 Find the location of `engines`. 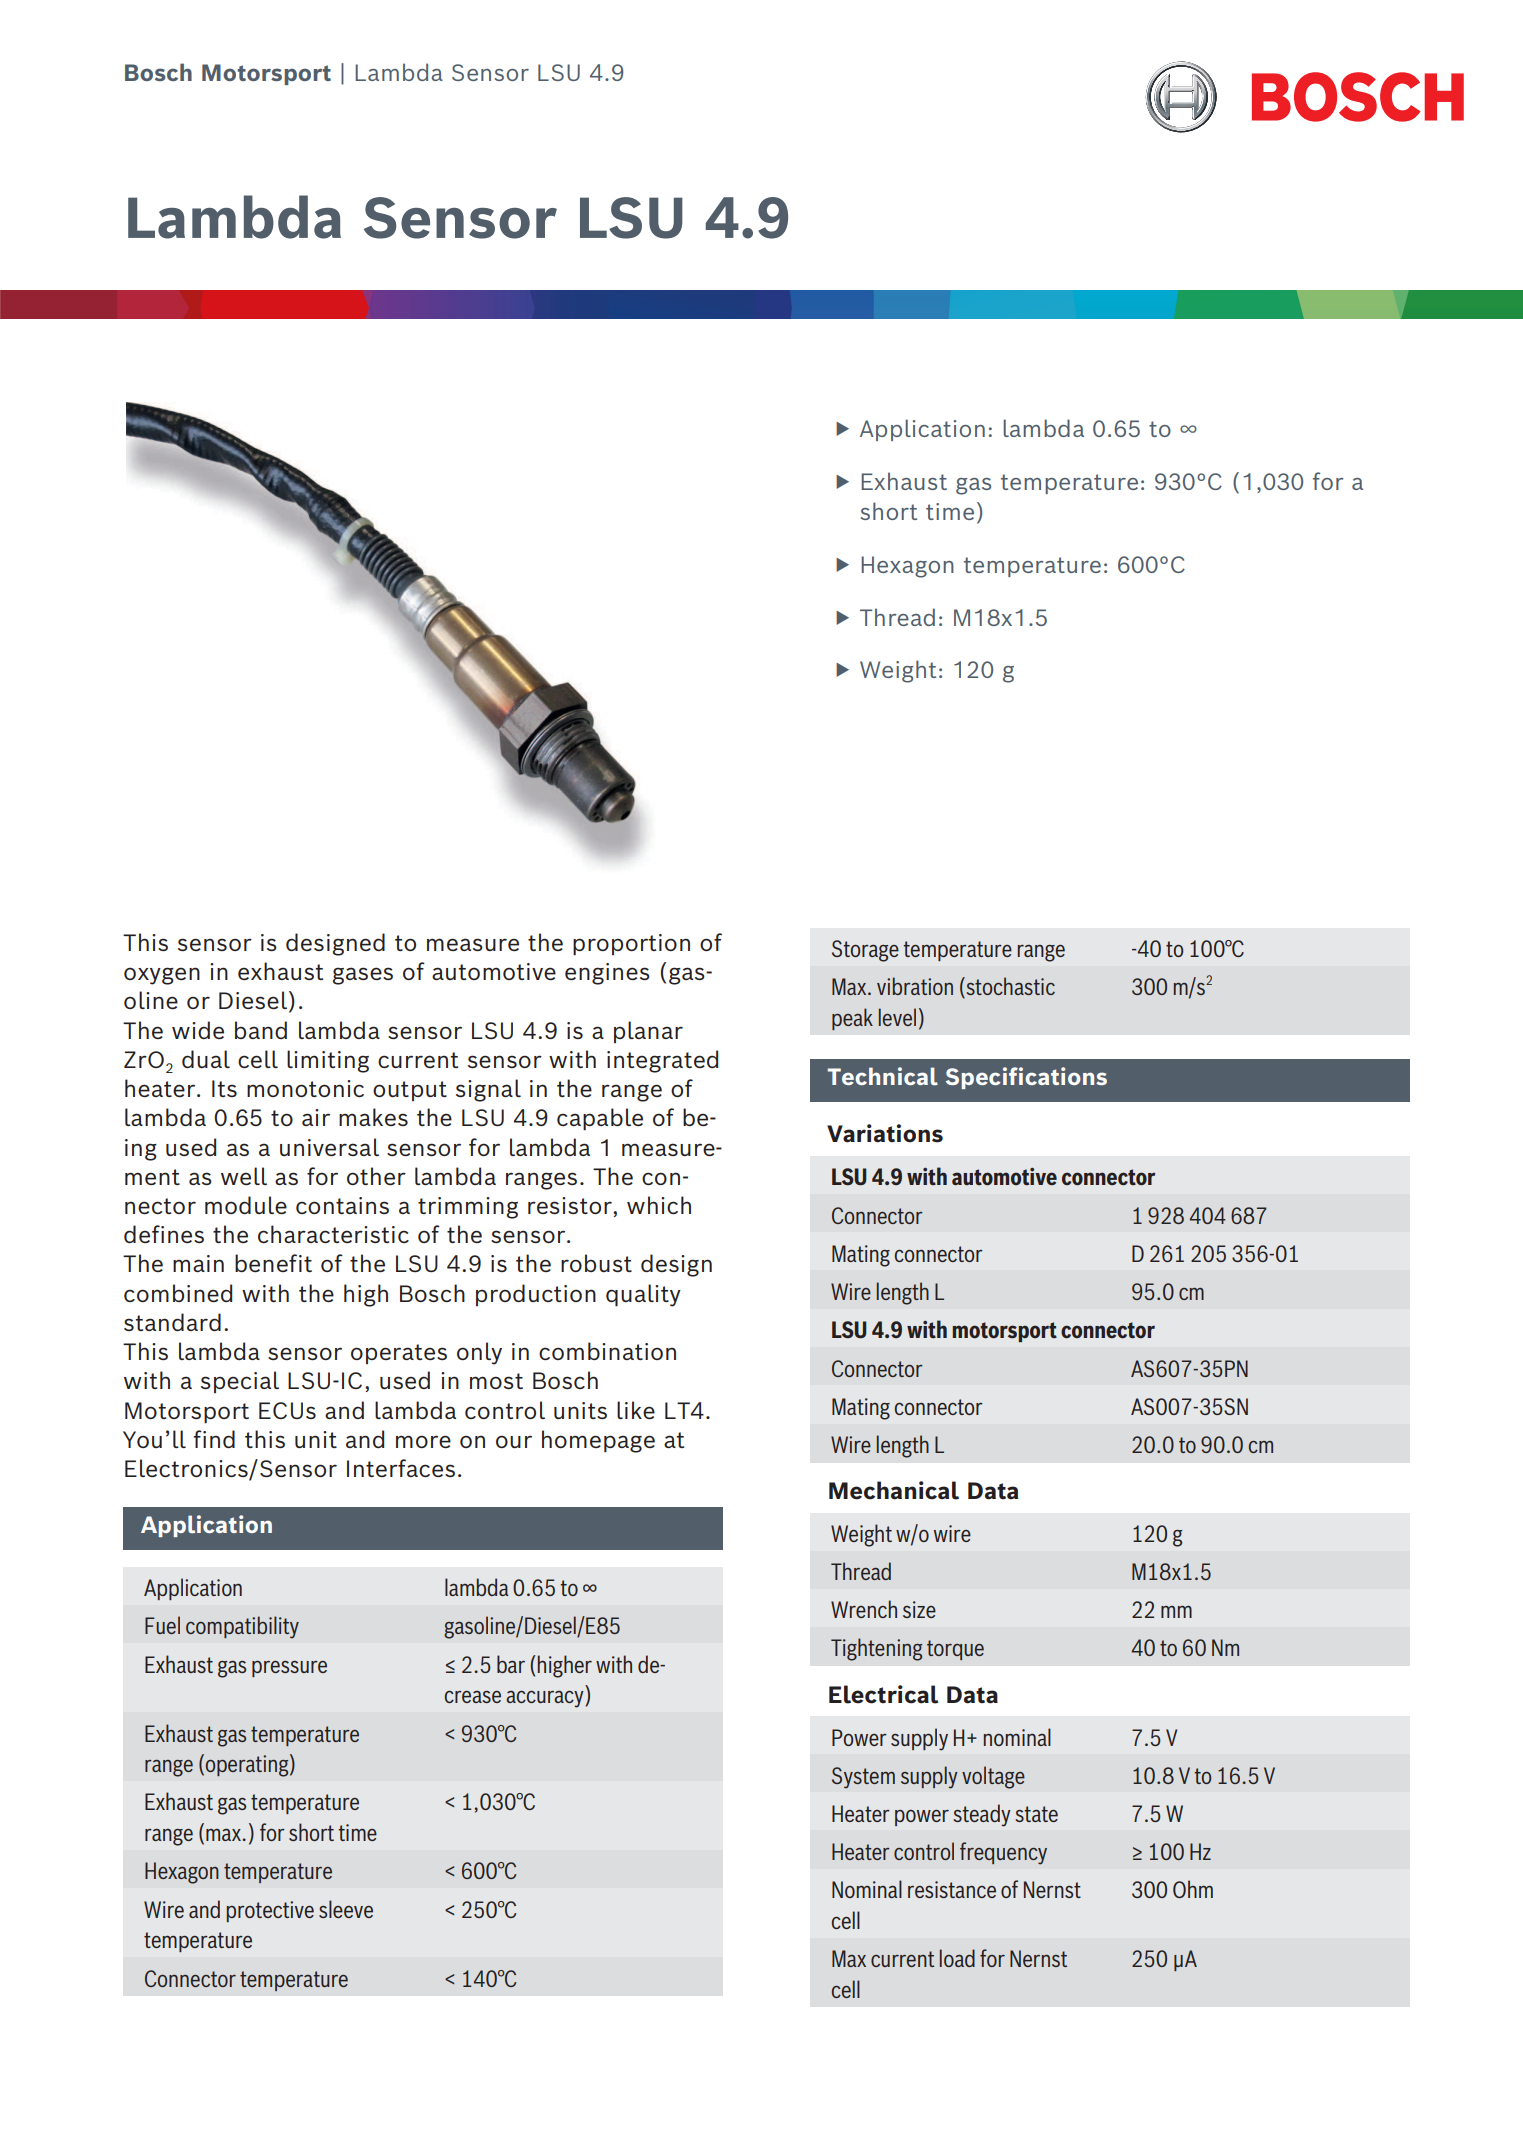

engines is located at coordinates (607, 974).
